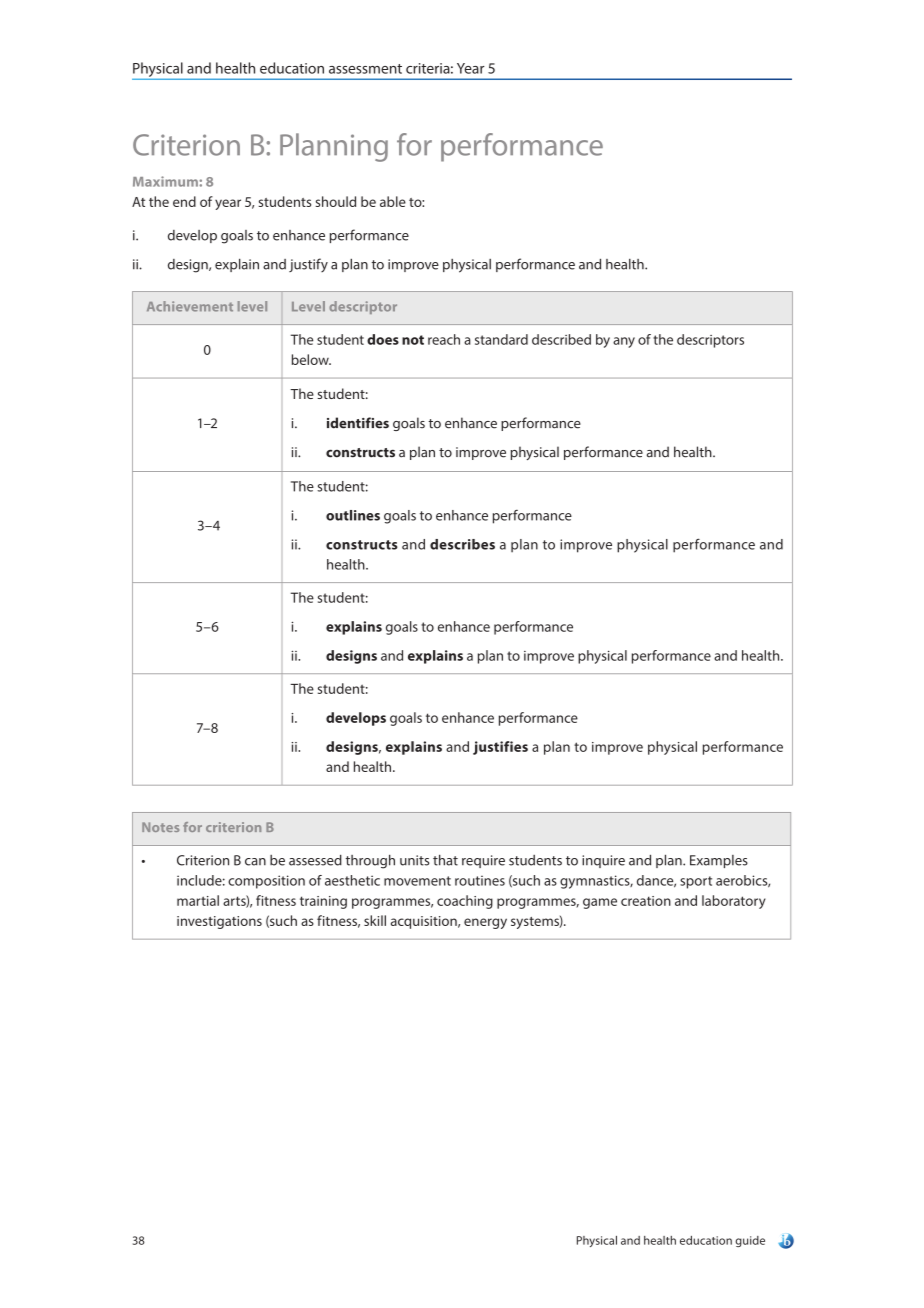  What do you see at coordinates (353, 515) in the screenshot?
I see `outlines` at bounding box center [353, 515].
